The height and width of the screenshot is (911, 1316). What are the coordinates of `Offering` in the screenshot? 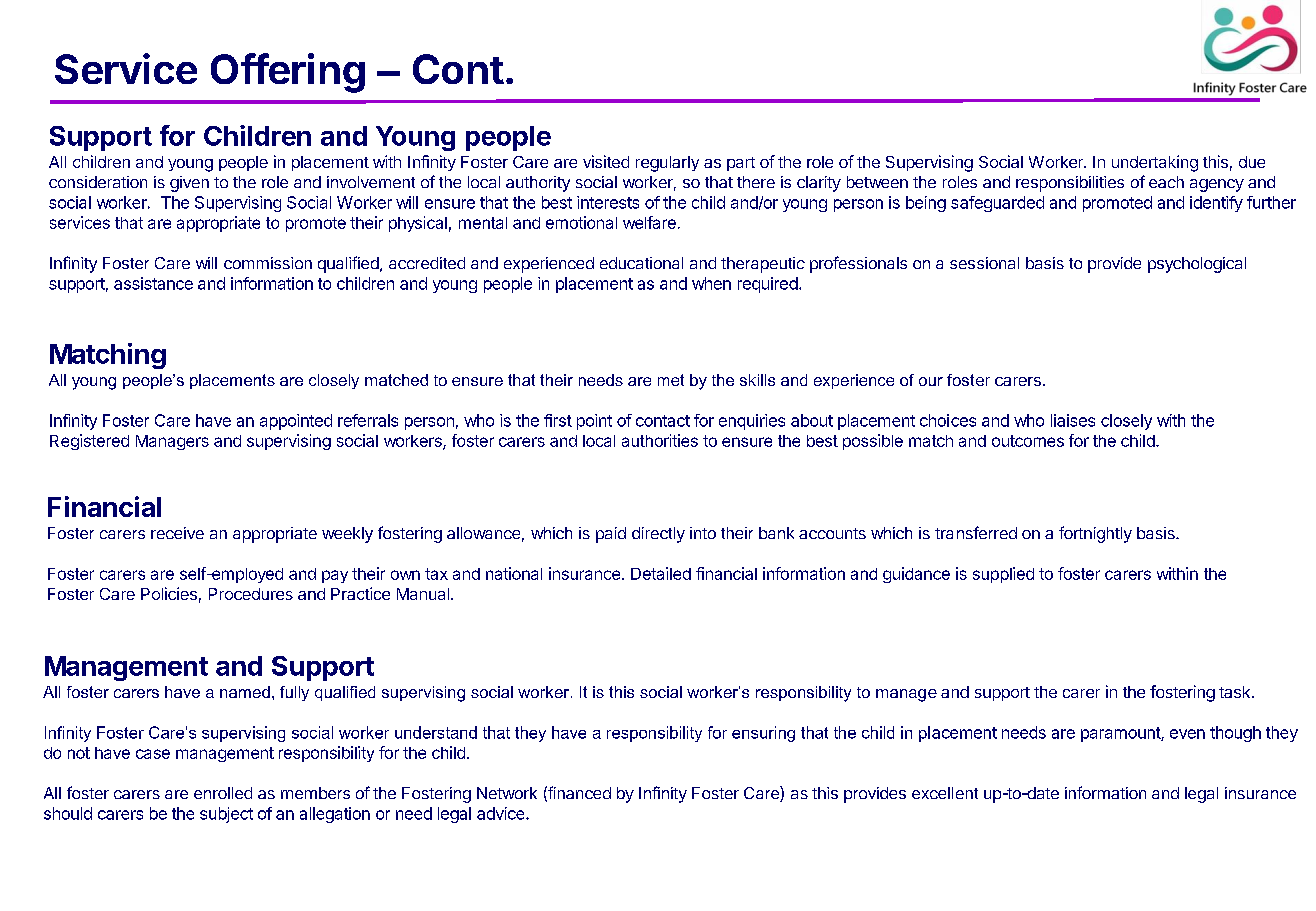 It's located at (288, 73).
